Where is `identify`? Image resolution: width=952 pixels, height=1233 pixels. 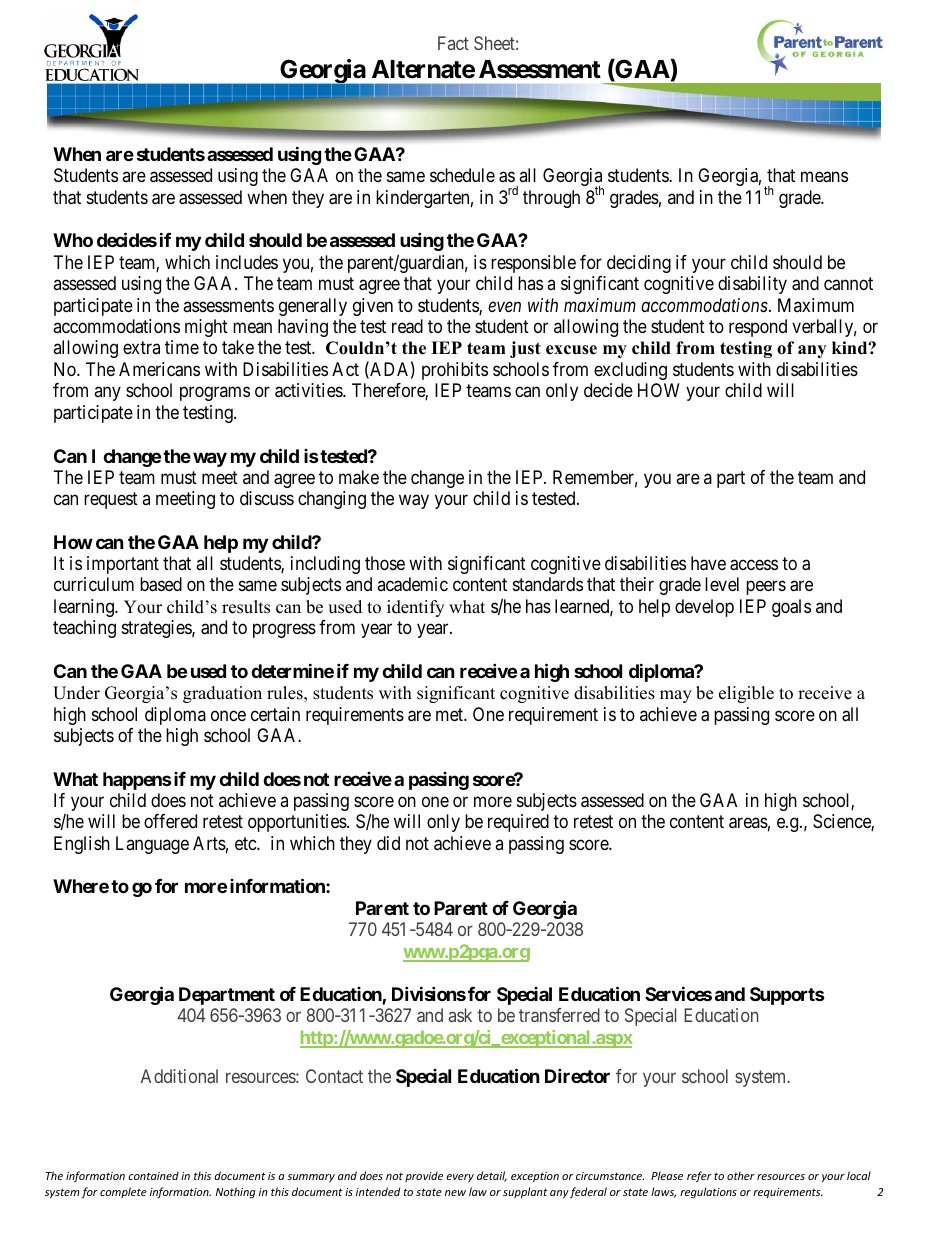
identify is located at coordinates (415, 608).
